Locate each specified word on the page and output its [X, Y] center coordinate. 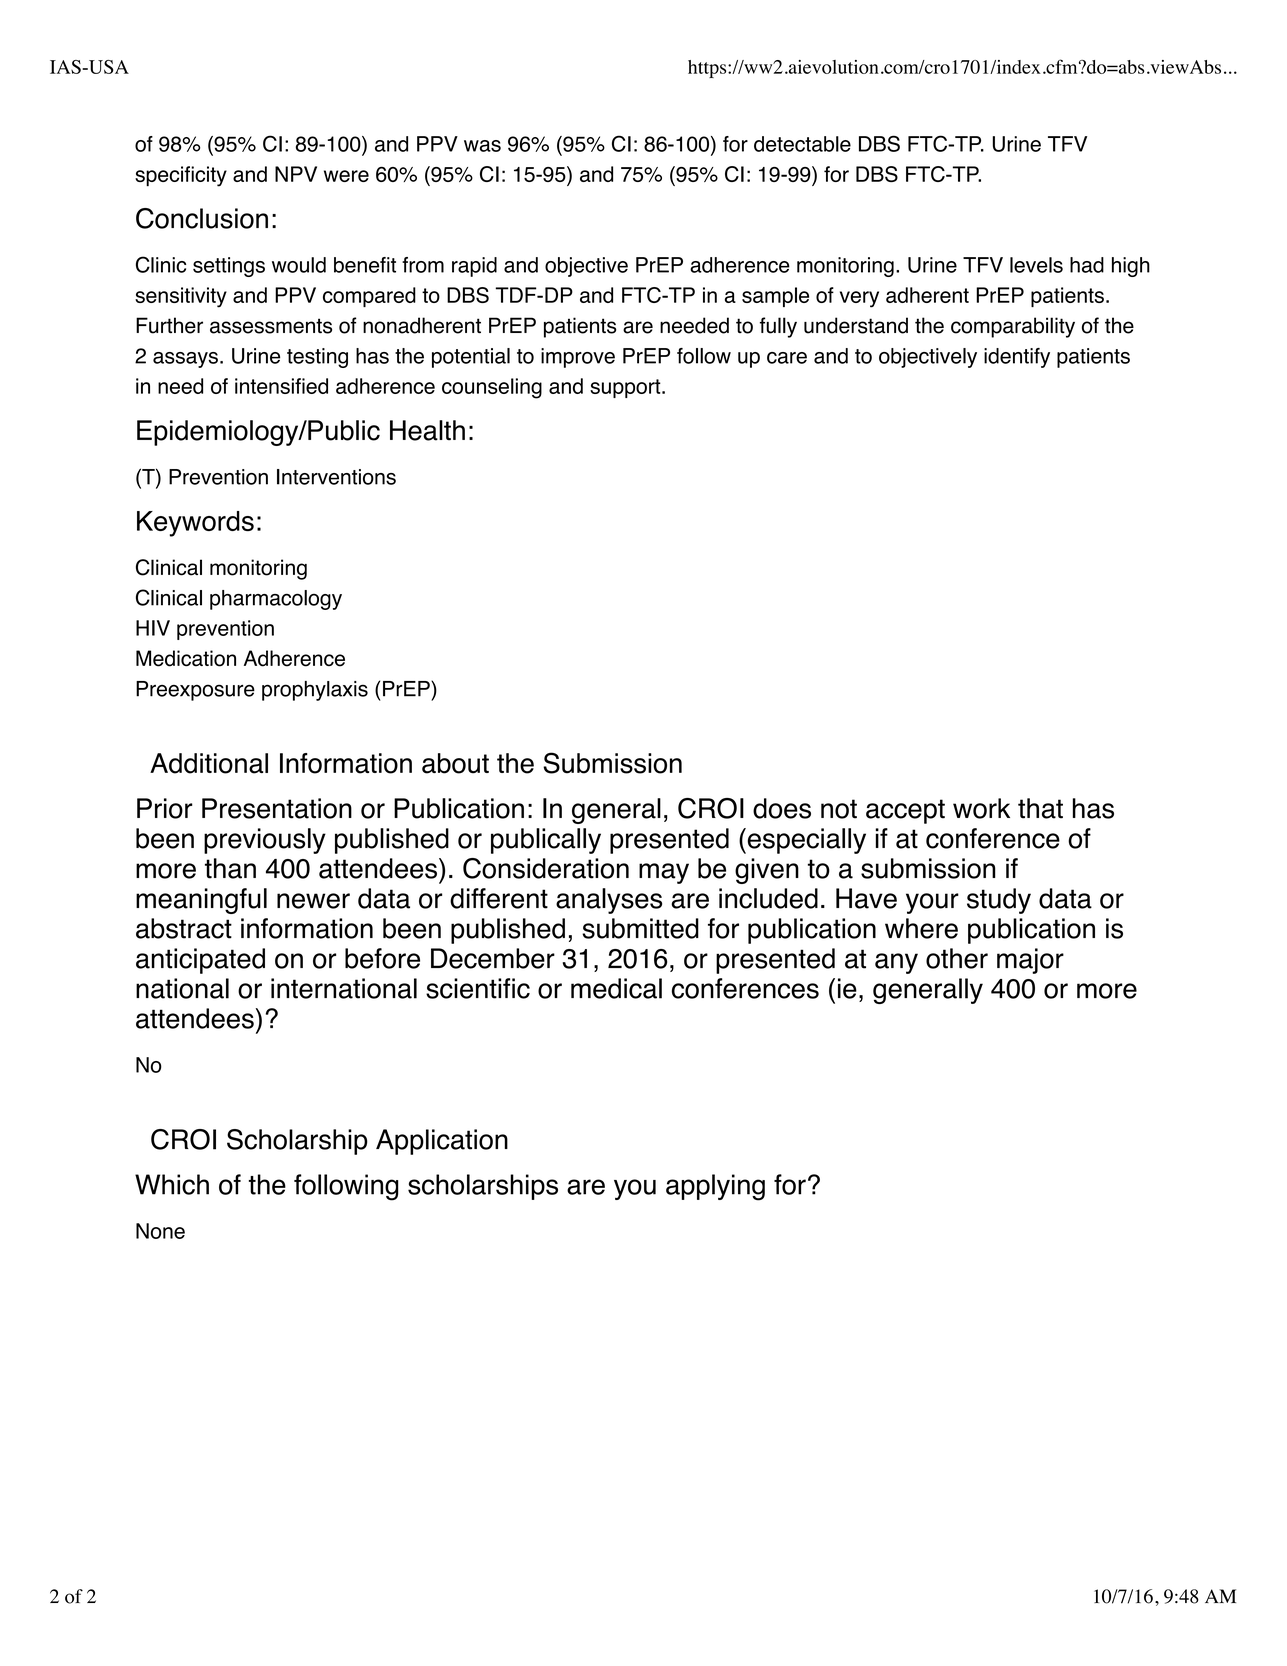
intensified [281, 386]
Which [172, 1184]
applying [715, 1187]
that [1040, 808]
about [455, 763]
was [482, 146]
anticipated [200, 961]
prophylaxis [315, 691]
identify [1017, 358]
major [1030, 961]
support [626, 388]
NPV [296, 174]
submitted [640, 928]
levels [1036, 265]
